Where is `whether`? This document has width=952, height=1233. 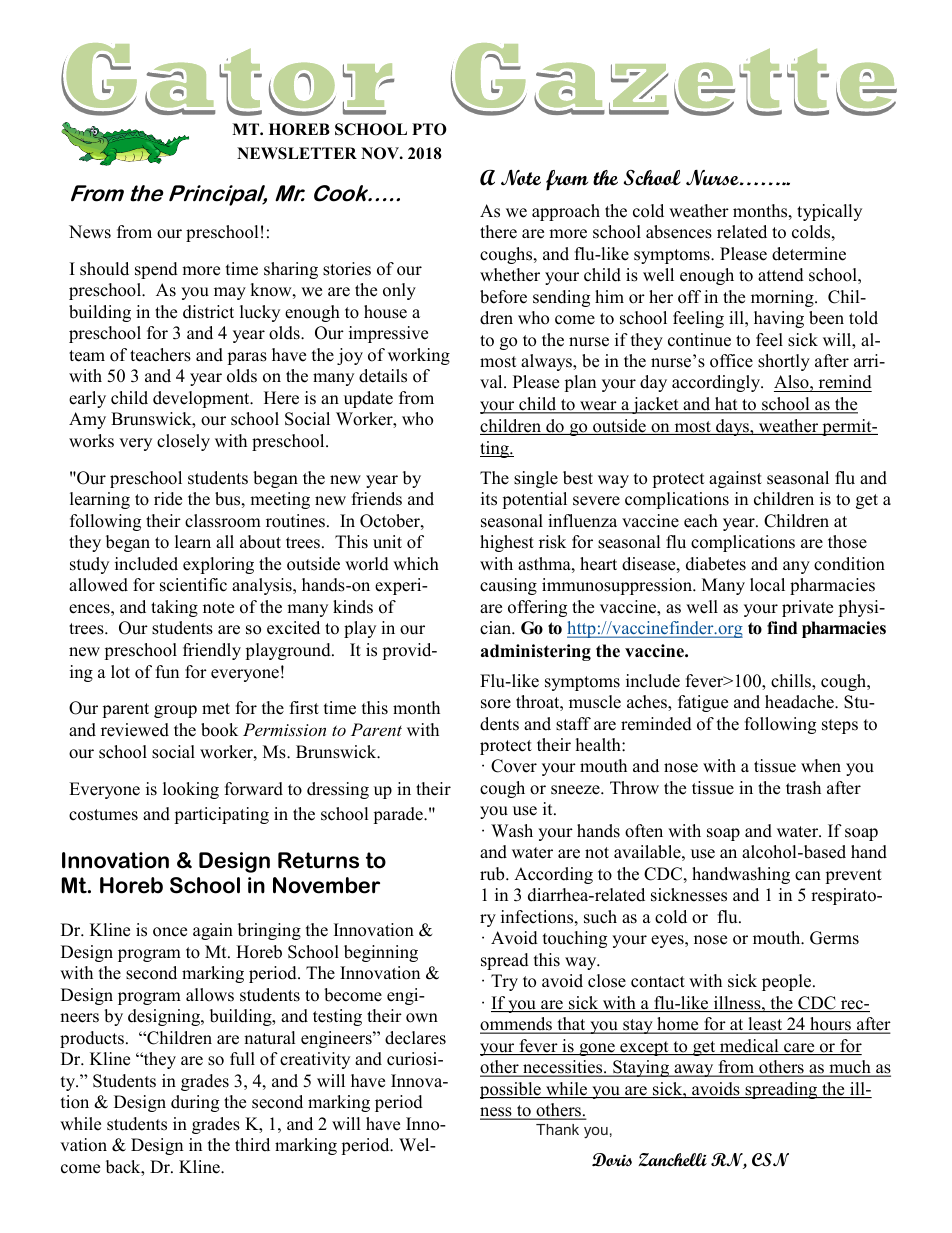
whether is located at coordinates (510, 275).
